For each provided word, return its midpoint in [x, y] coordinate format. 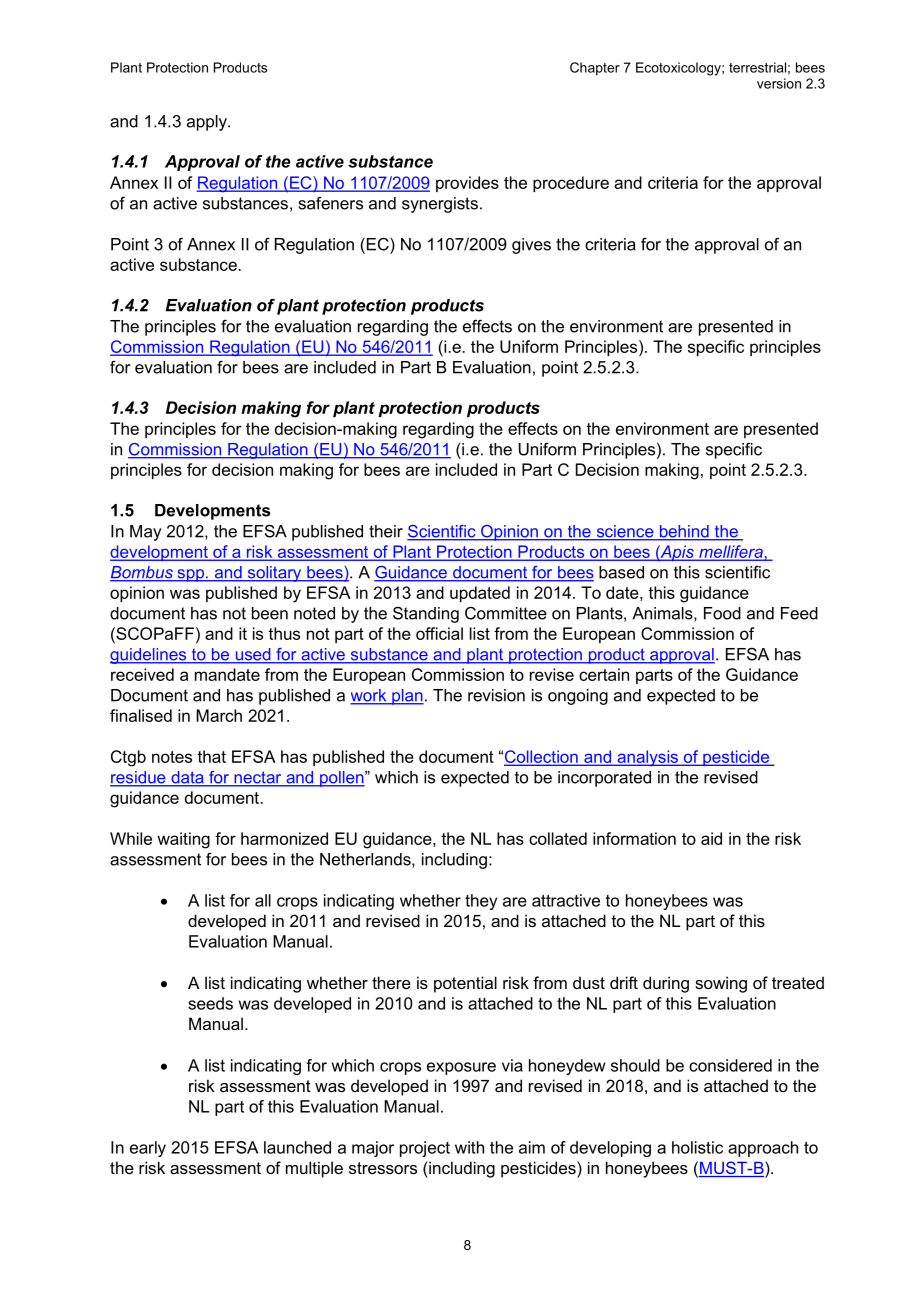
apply [208, 123]
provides [467, 184]
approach [763, 1149]
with [469, 1147]
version [779, 83]
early [148, 1149]
